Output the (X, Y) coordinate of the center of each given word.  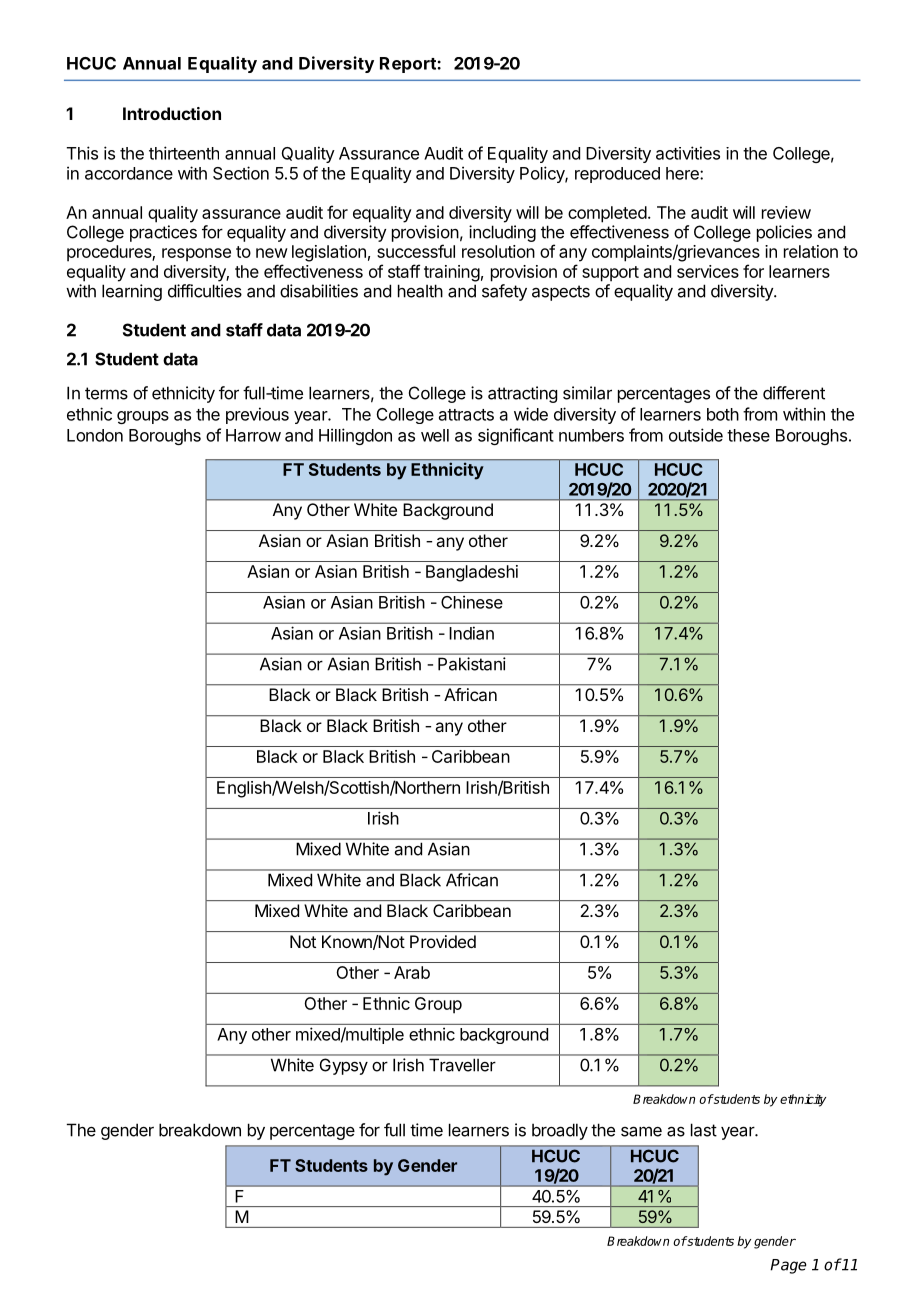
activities (688, 153)
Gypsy (344, 1067)
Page (788, 1266)
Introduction (172, 113)
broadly (560, 1131)
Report (409, 65)
